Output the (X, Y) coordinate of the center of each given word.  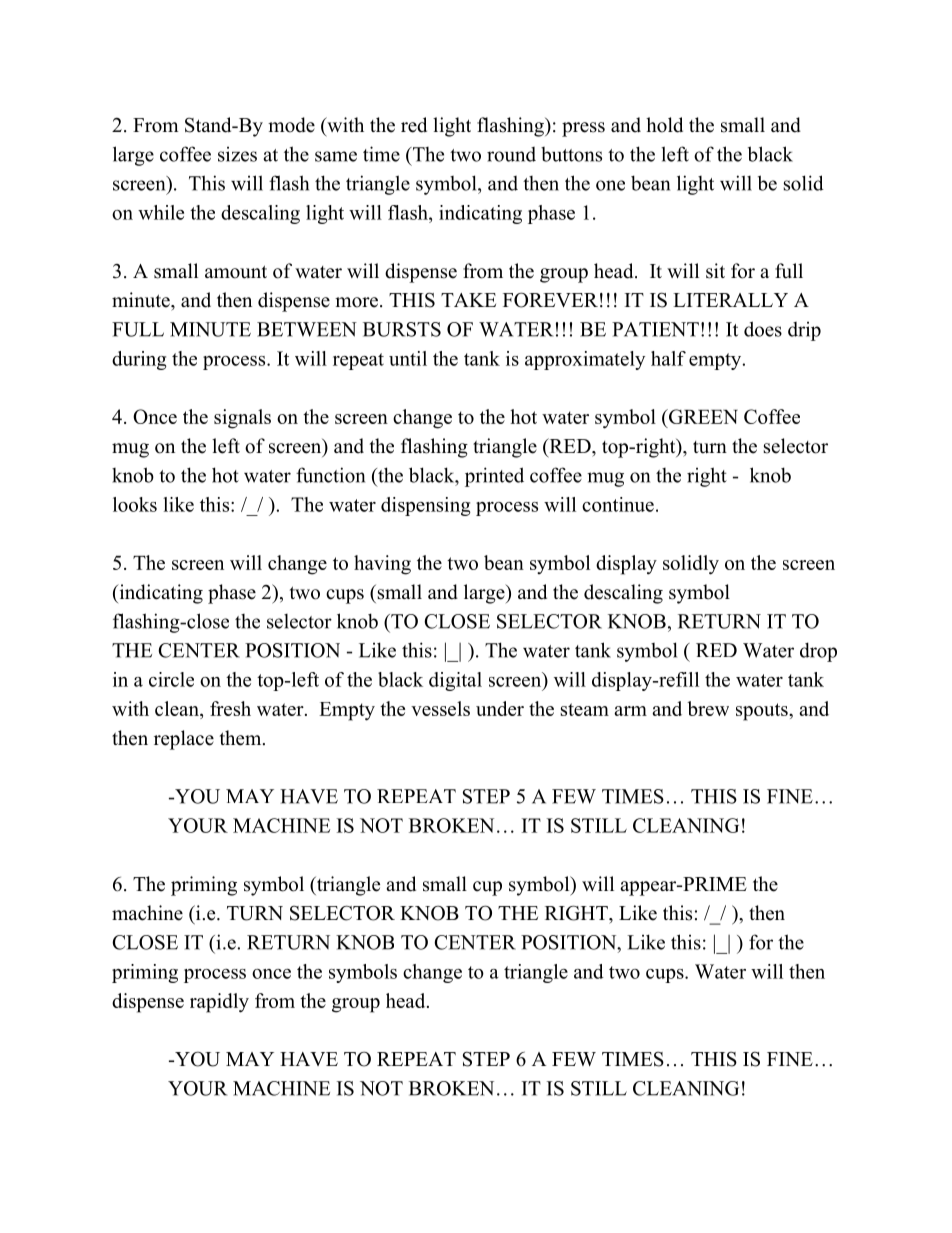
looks (135, 504)
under (500, 708)
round (511, 154)
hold (664, 125)
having (382, 565)
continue (618, 504)
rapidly (219, 1003)
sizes (237, 154)
